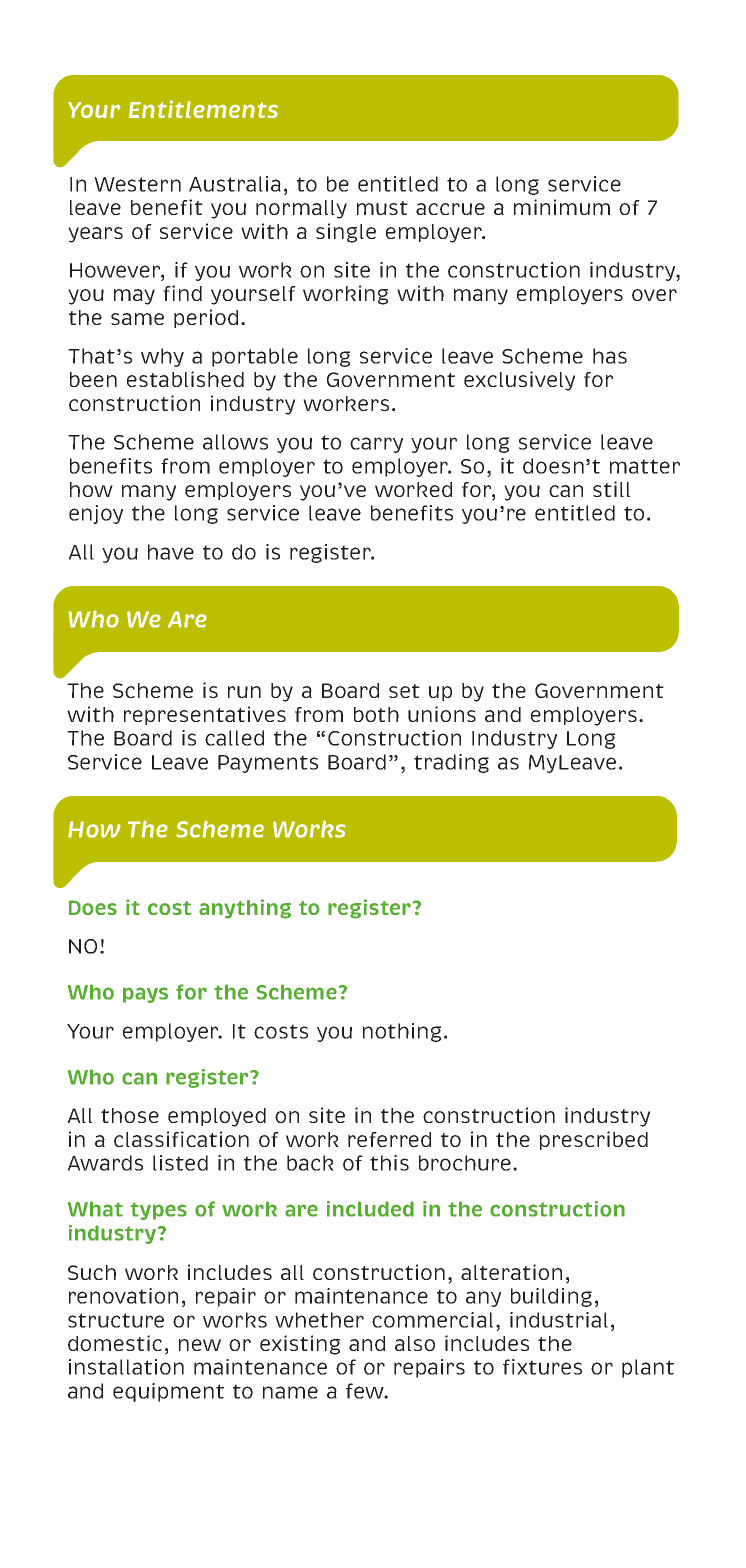 The height and width of the image is (1568, 746). I want to click on instruments, so click(131, 1163).
